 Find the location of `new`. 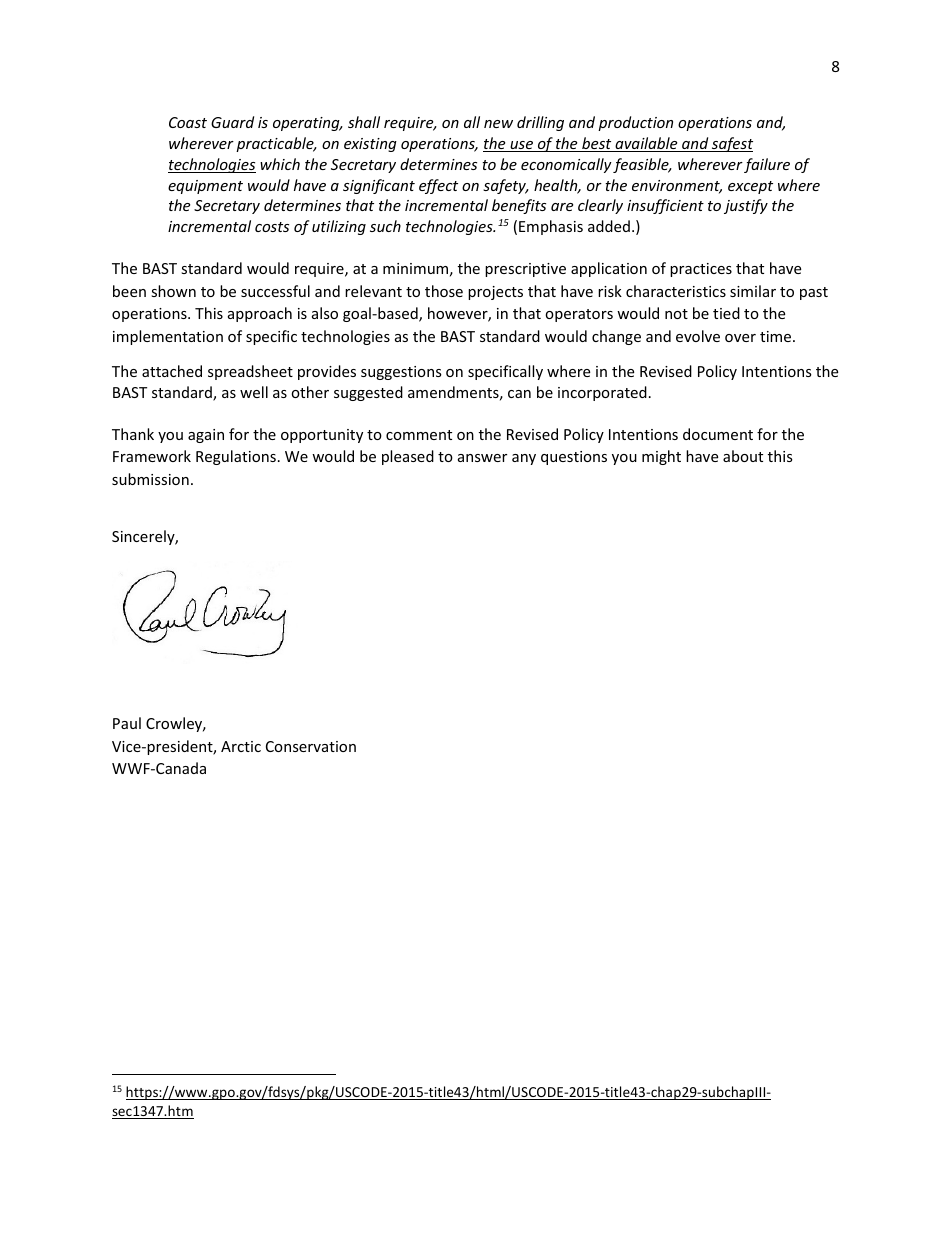

new is located at coordinates (498, 124).
